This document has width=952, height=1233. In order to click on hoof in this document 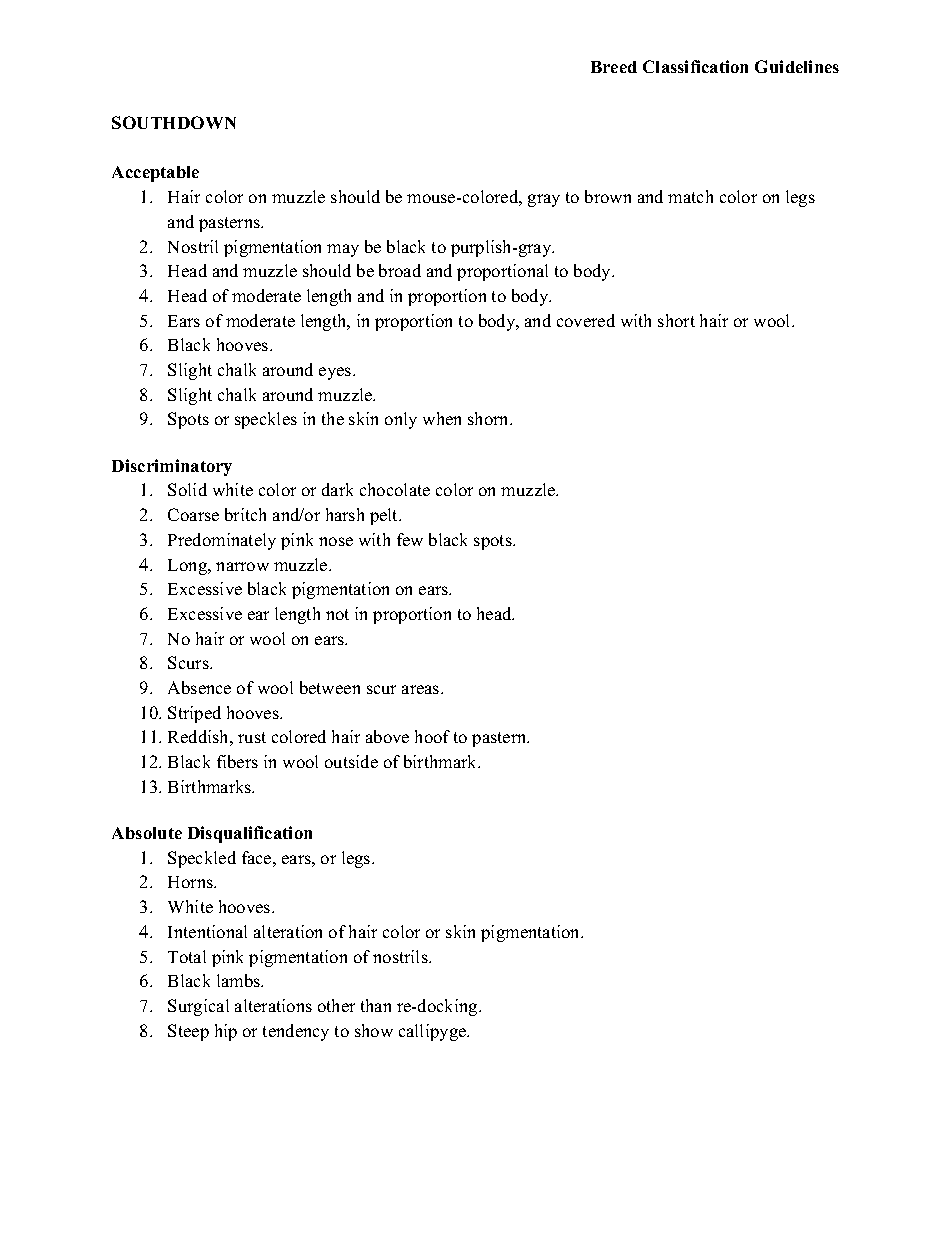, I will do `click(432, 736)`.
